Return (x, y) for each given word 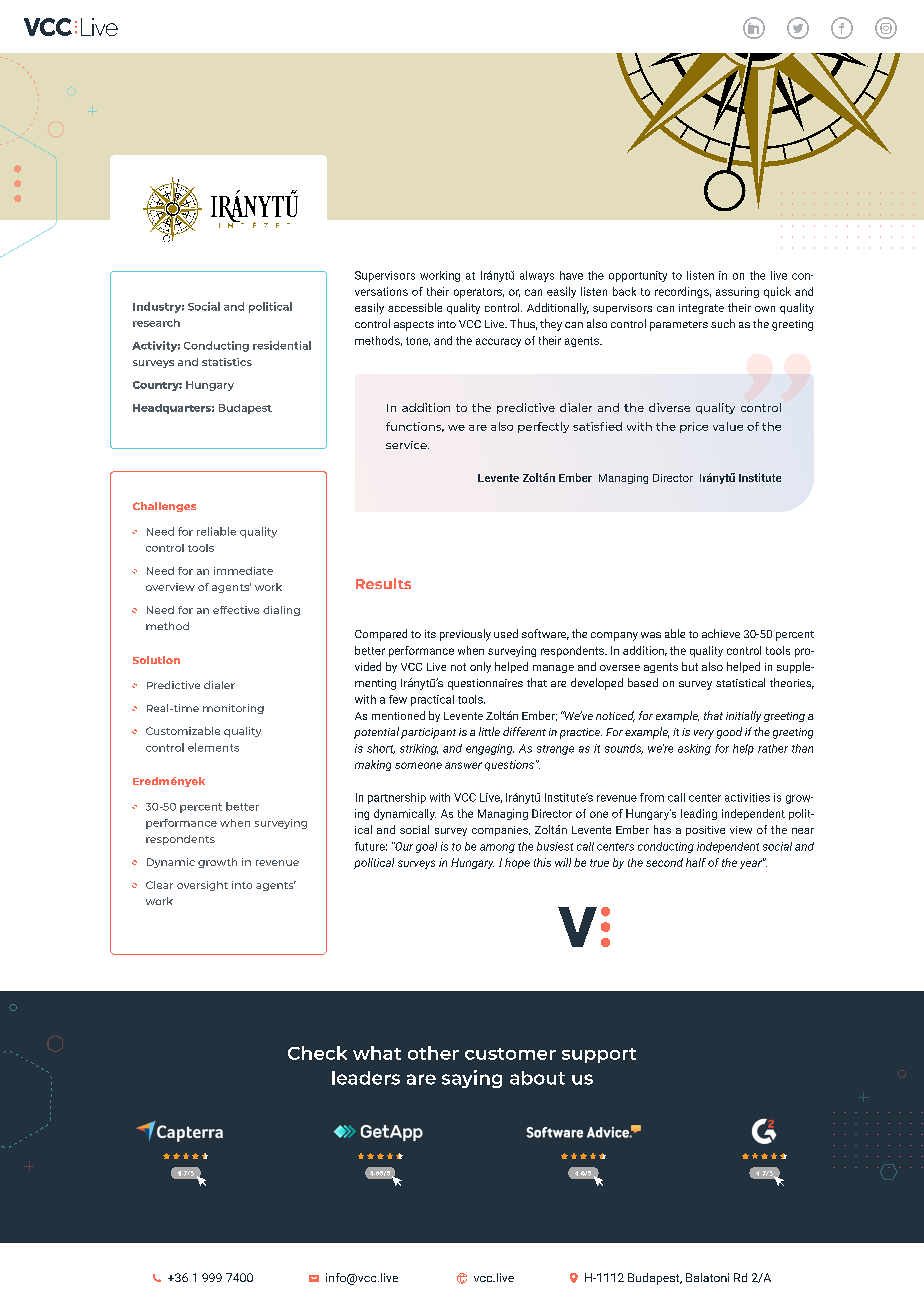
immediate (243, 571)
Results (383, 583)
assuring (737, 292)
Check (317, 1053)
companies (501, 831)
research (156, 323)
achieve (721, 633)
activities (747, 797)
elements (213, 747)
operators (479, 293)
